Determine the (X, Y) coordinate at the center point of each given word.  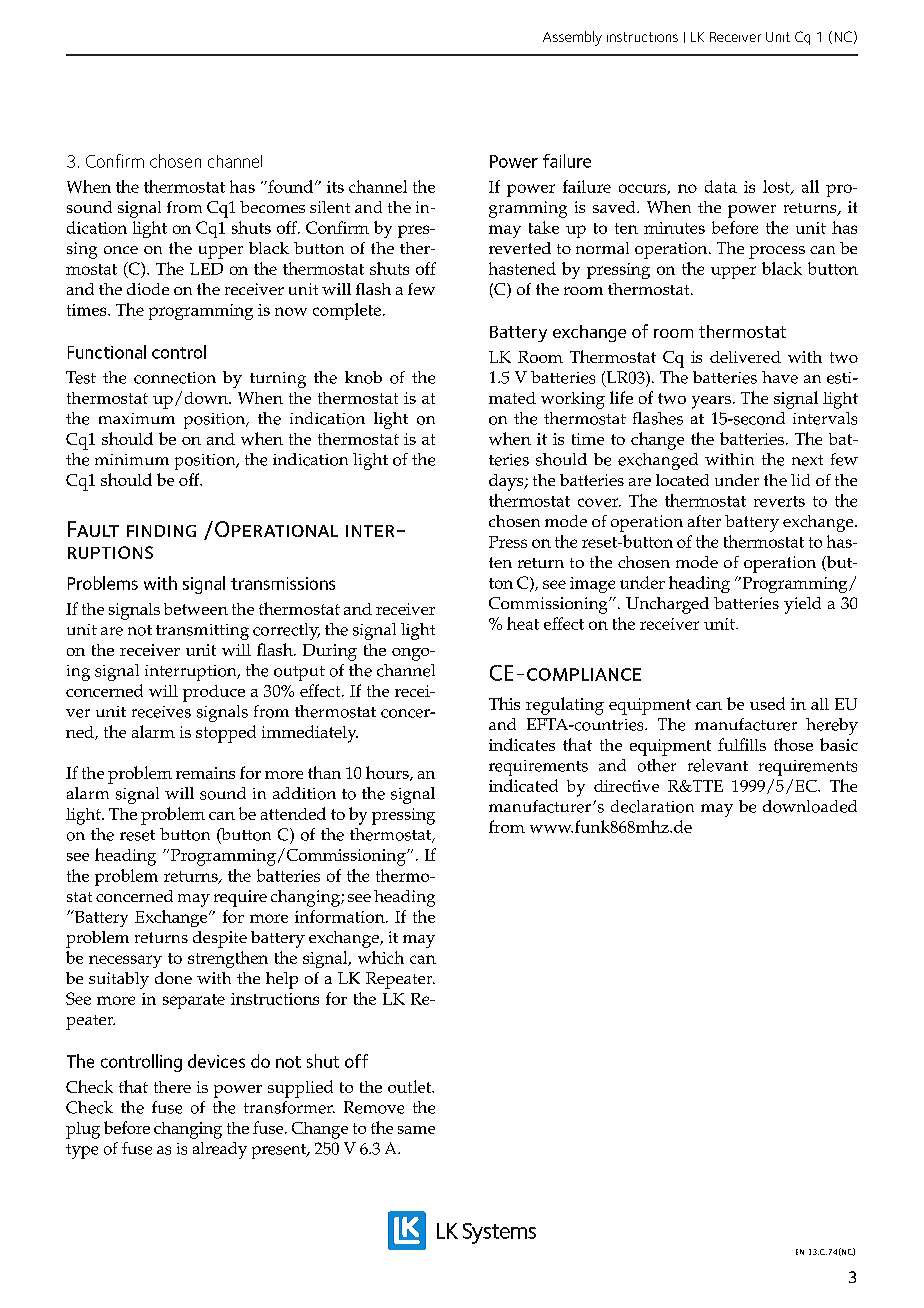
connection (175, 378)
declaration (652, 806)
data (721, 186)
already (220, 1150)
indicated (523, 785)
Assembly (572, 38)
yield (802, 605)
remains (205, 773)
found (291, 186)
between (196, 609)
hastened (522, 268)
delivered (745, 357)
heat (523, 623)
